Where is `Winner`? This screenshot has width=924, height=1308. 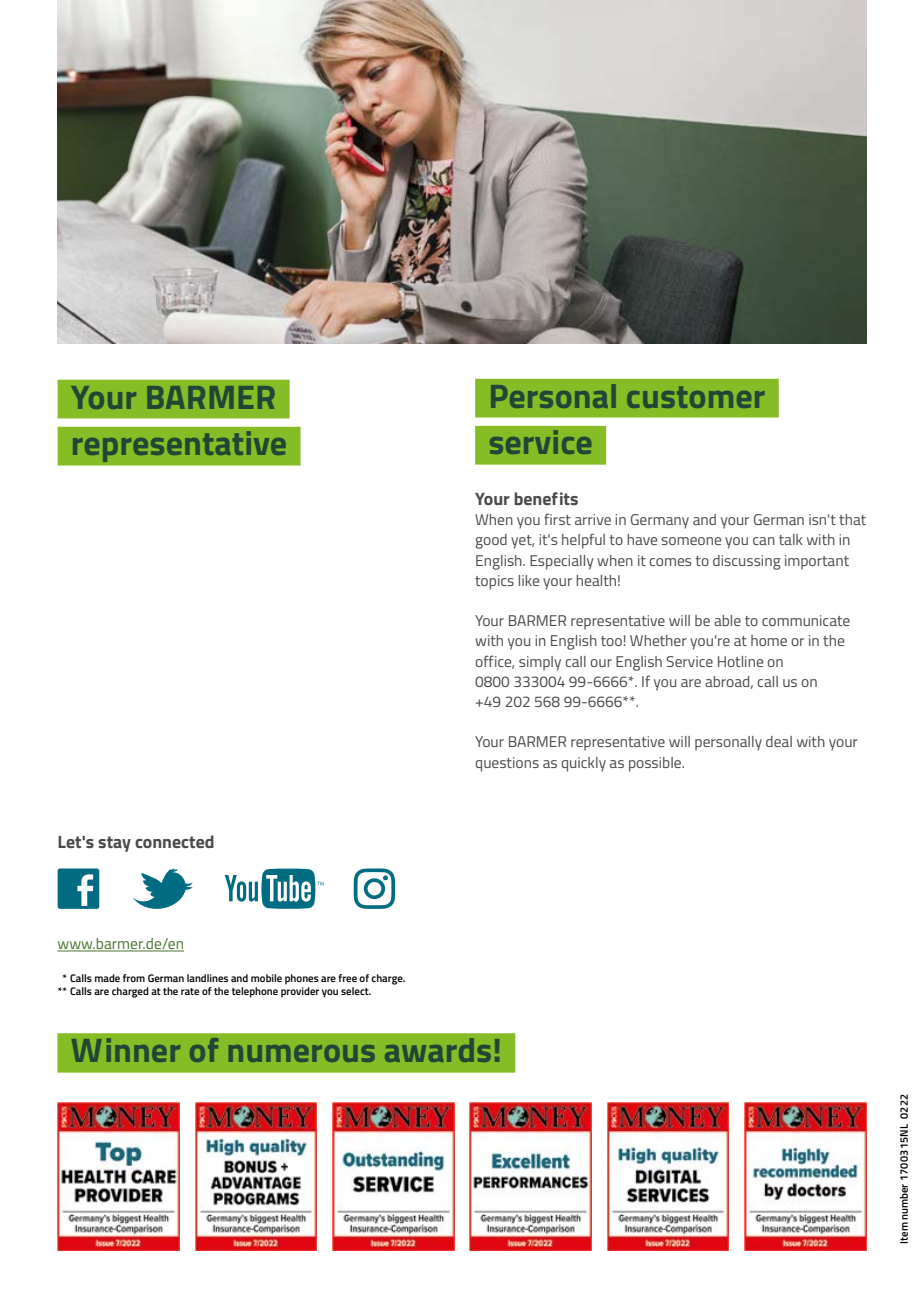 Winner is located at coordinates (126, 1050).
